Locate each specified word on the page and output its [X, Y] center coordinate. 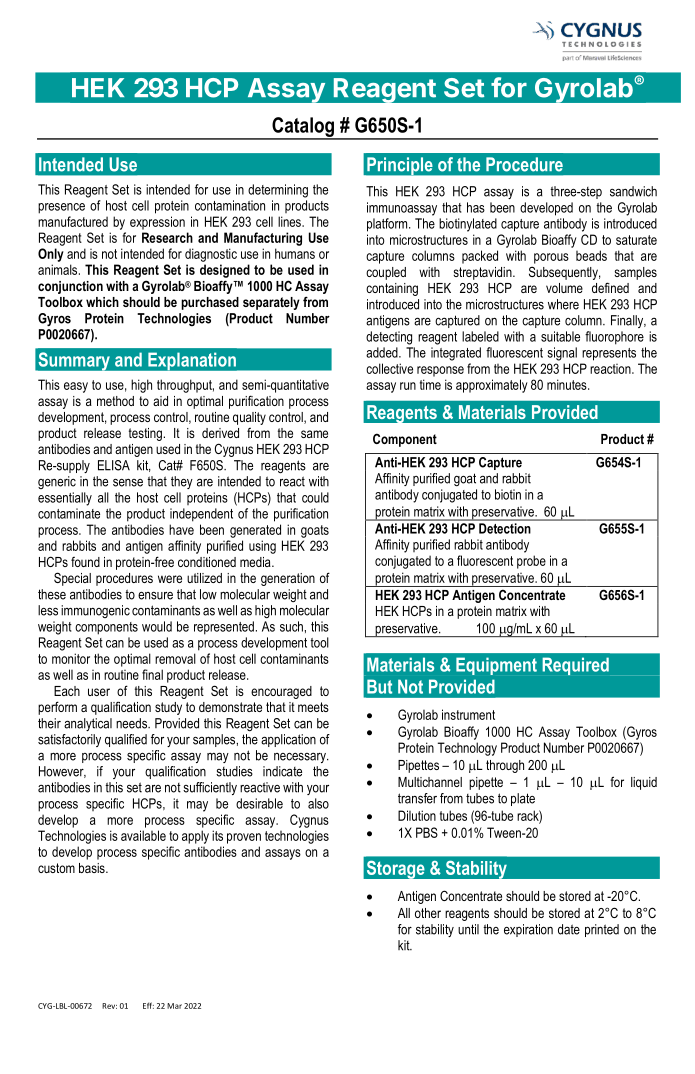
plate [523, 799]
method [115, 401]
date [569, 929]
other [428, 913]
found [85, 562]
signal [562, 354]
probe [531, 562]
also [318, 803]
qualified [126, 740]
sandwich [633, 191]
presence [61, 208]
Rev [109, 1006]
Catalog [303, 128]
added [383, 352]
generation [288, 579]
